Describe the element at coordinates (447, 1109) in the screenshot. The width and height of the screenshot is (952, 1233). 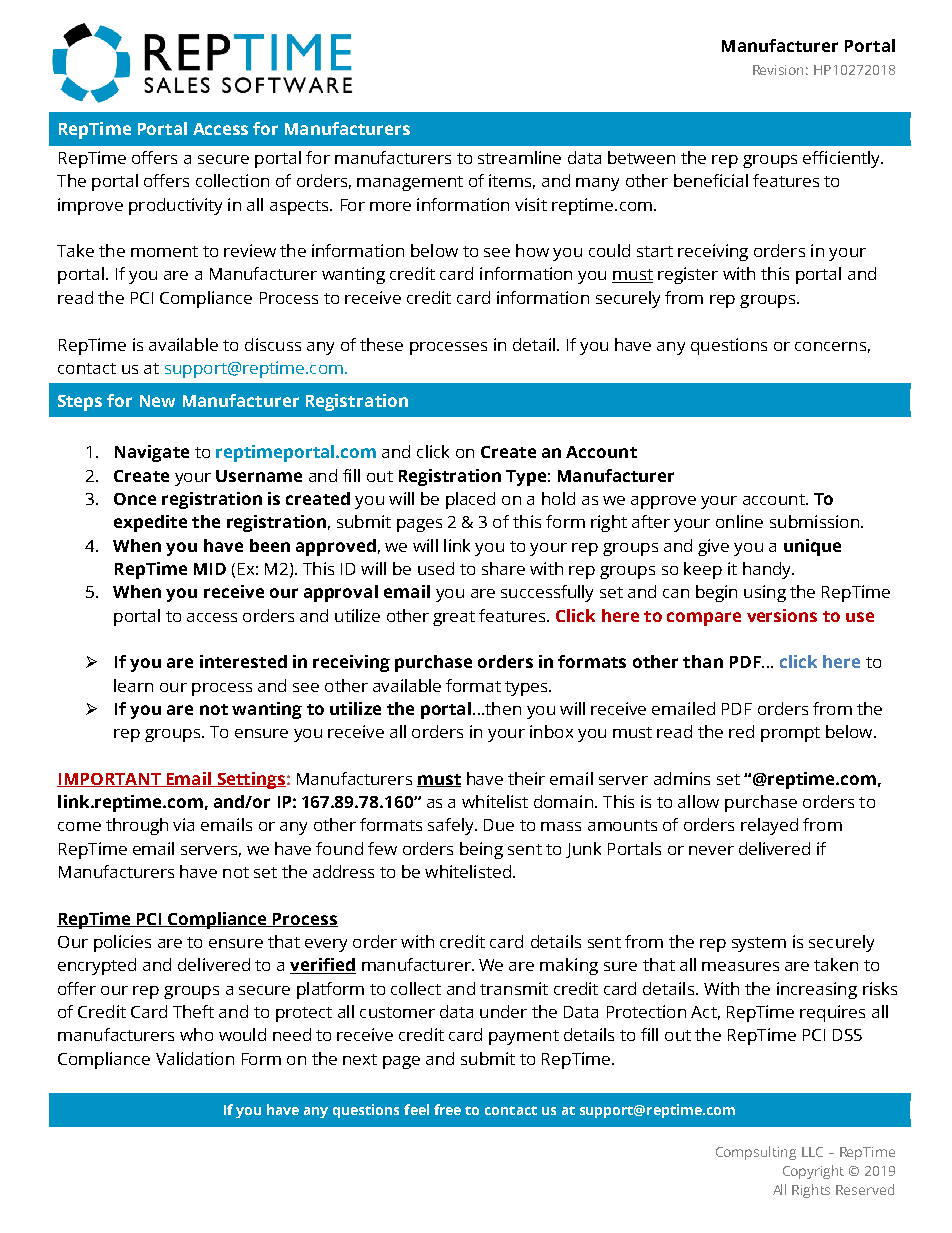
I see `free` at that location.
